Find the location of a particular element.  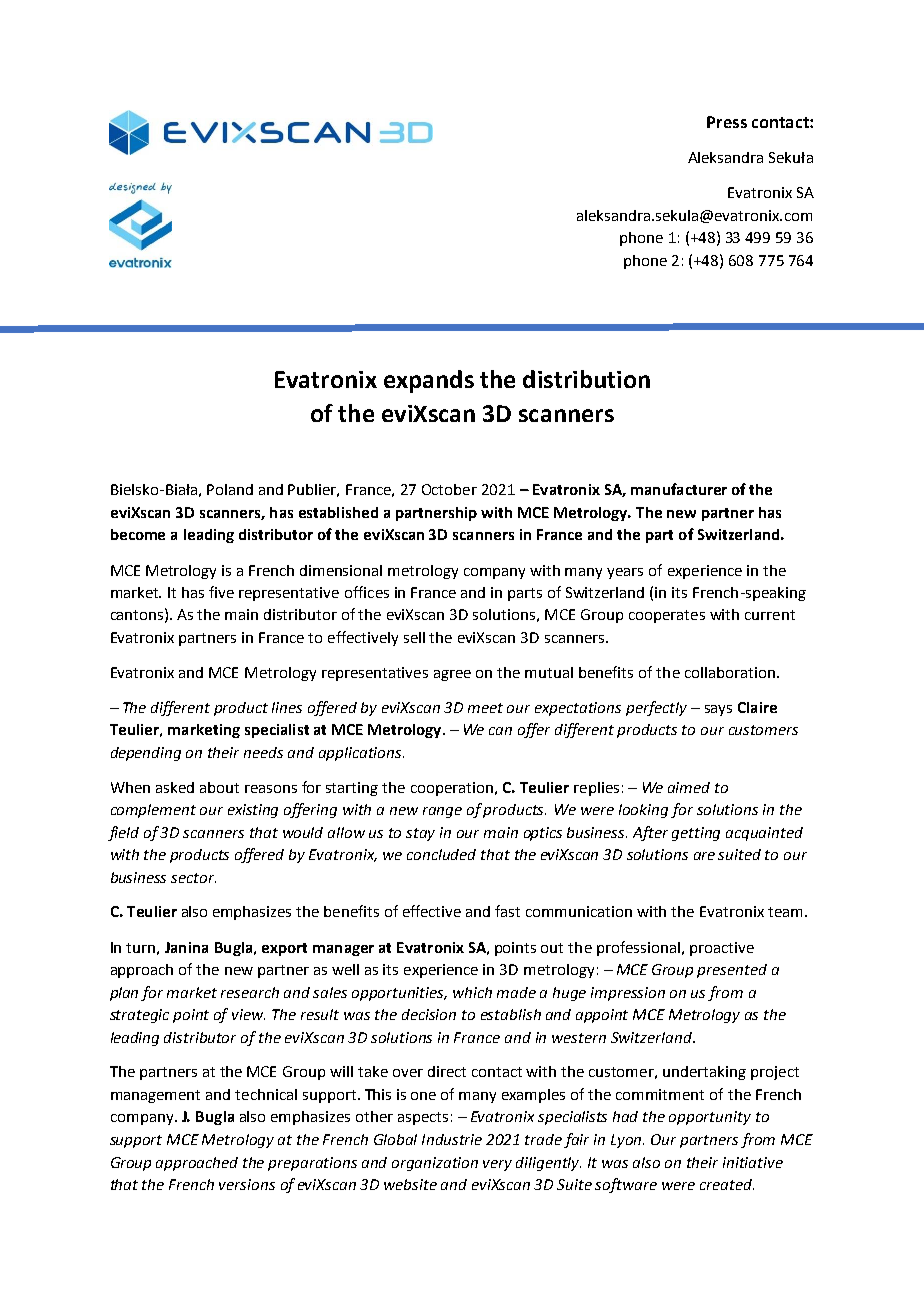

cooperation is located at coordinates (452, 789).
